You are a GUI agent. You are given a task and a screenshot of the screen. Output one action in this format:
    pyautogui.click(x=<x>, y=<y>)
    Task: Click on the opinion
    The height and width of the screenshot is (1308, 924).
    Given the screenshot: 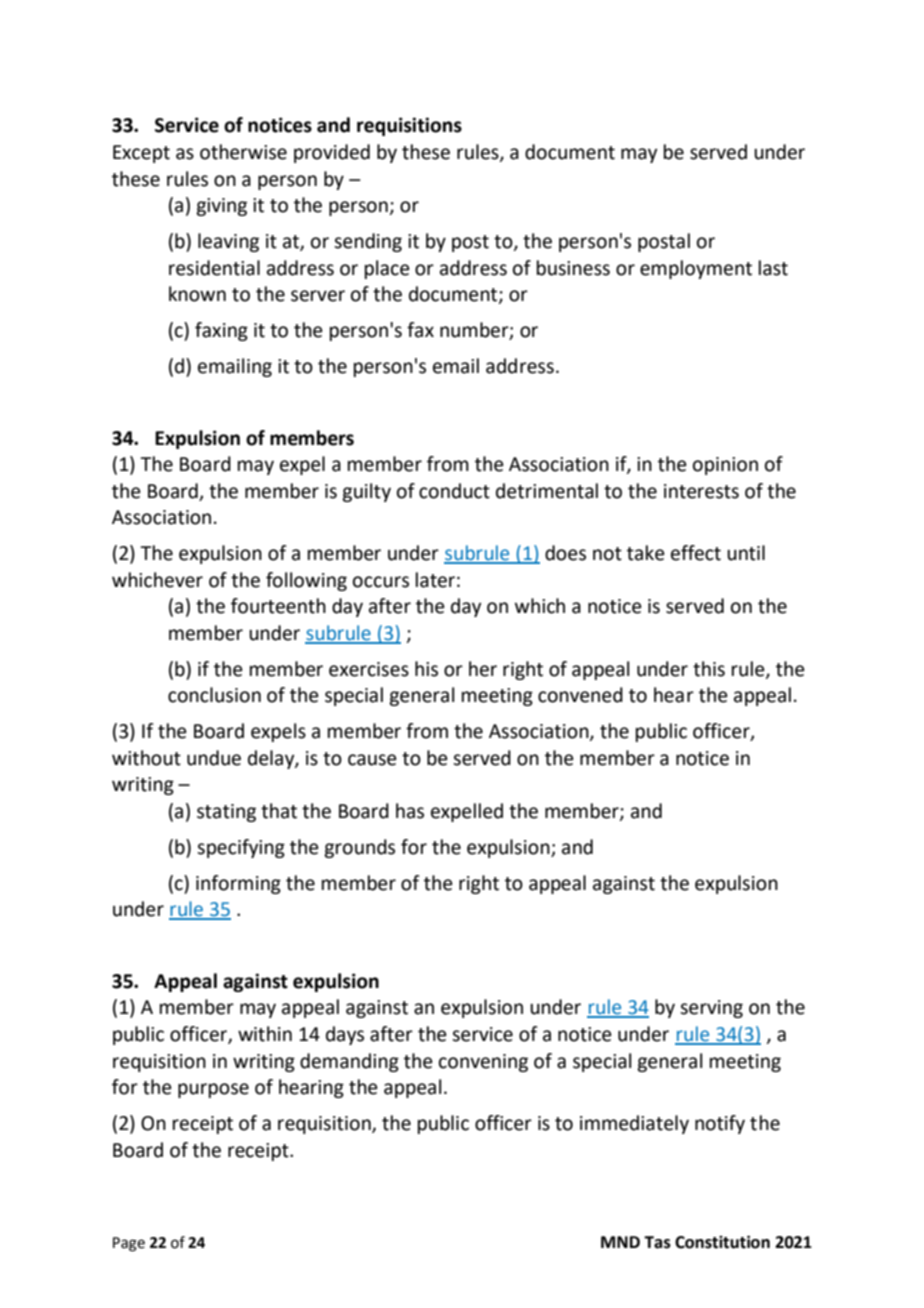 What is the action you would take?
    pyautogui.click(x=725, y=466)
